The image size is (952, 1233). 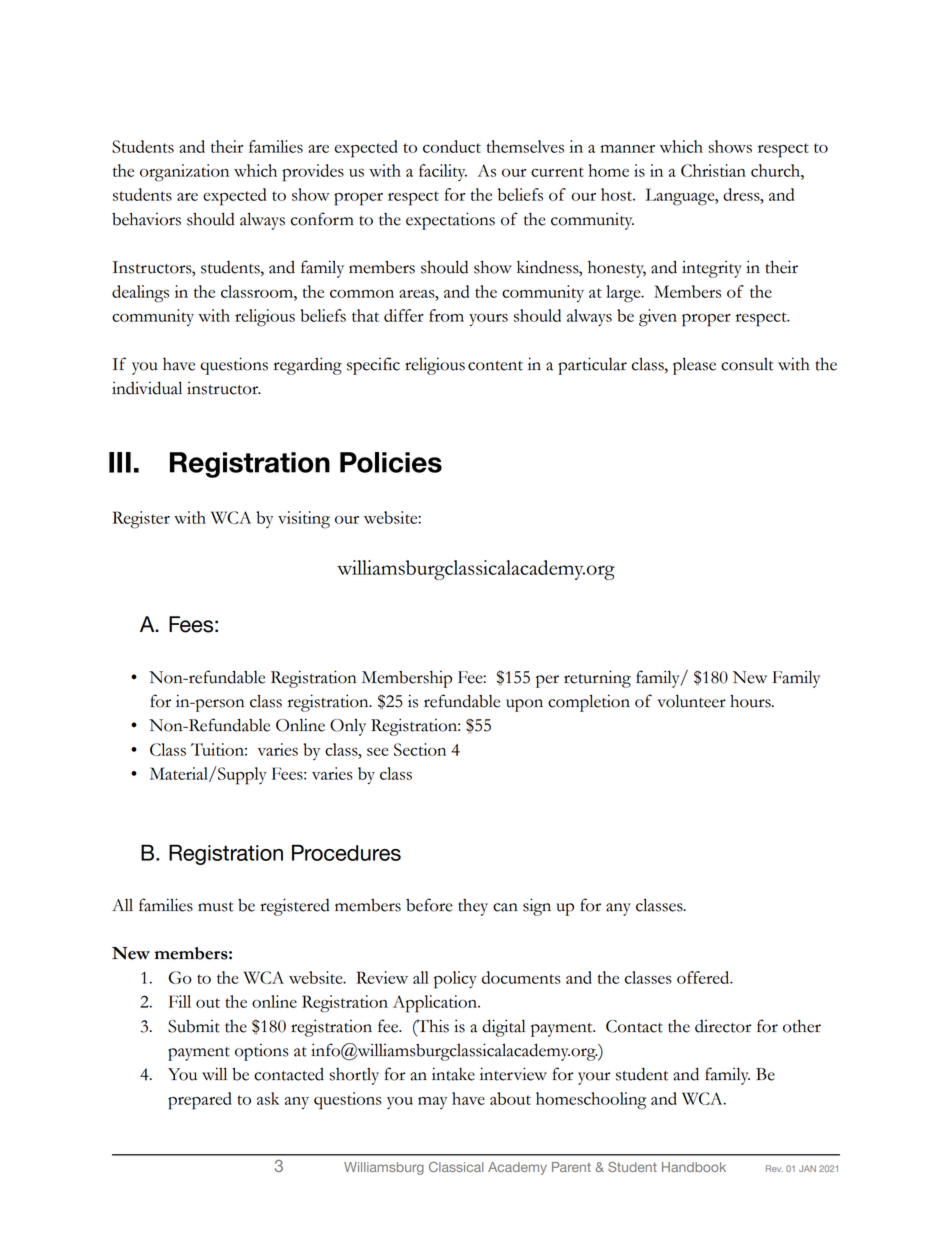 What do you see at coordinates (391, 462) in the image?
I see `Policies` at bounding box center [391, 462].
